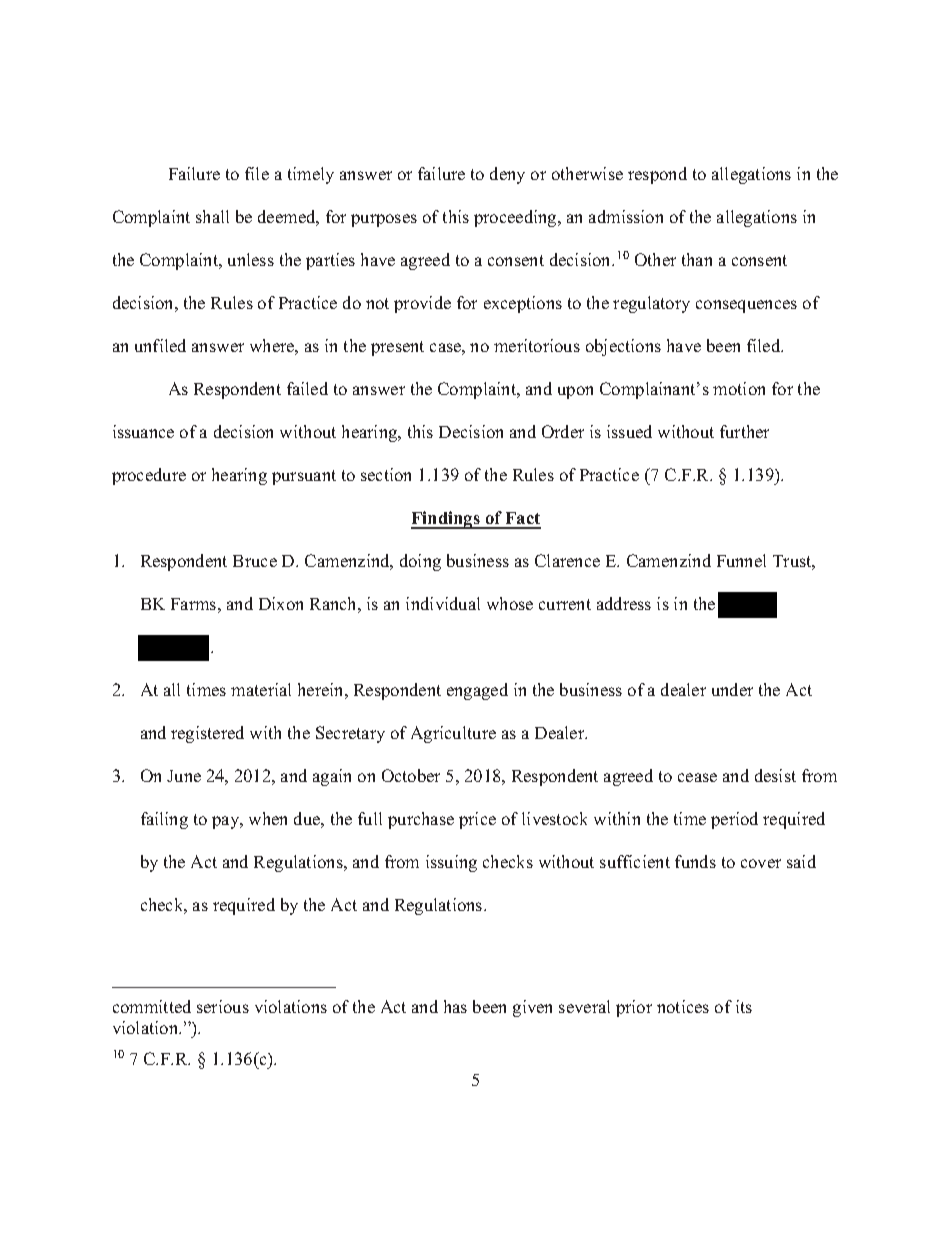  What do you see at coordinates (307, 388) in the page?
I see `failed` at bounding box center [307, 388].
